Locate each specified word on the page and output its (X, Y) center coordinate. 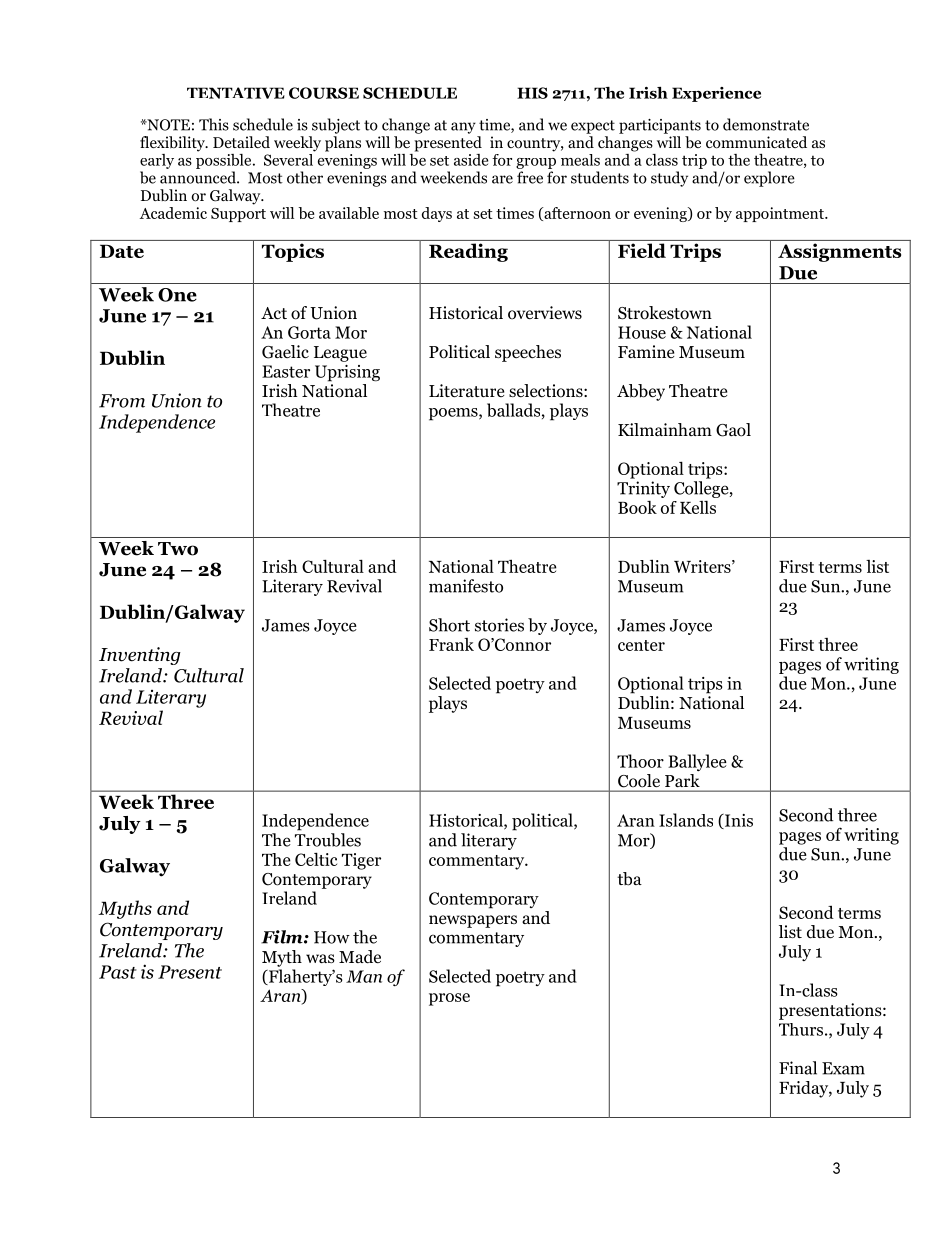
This (214, 124)
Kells (698, 507)
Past (118, 972)
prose (449, 999)
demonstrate (766, 124)
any (463, 128)
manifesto (466, 586)
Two (178, 549)
